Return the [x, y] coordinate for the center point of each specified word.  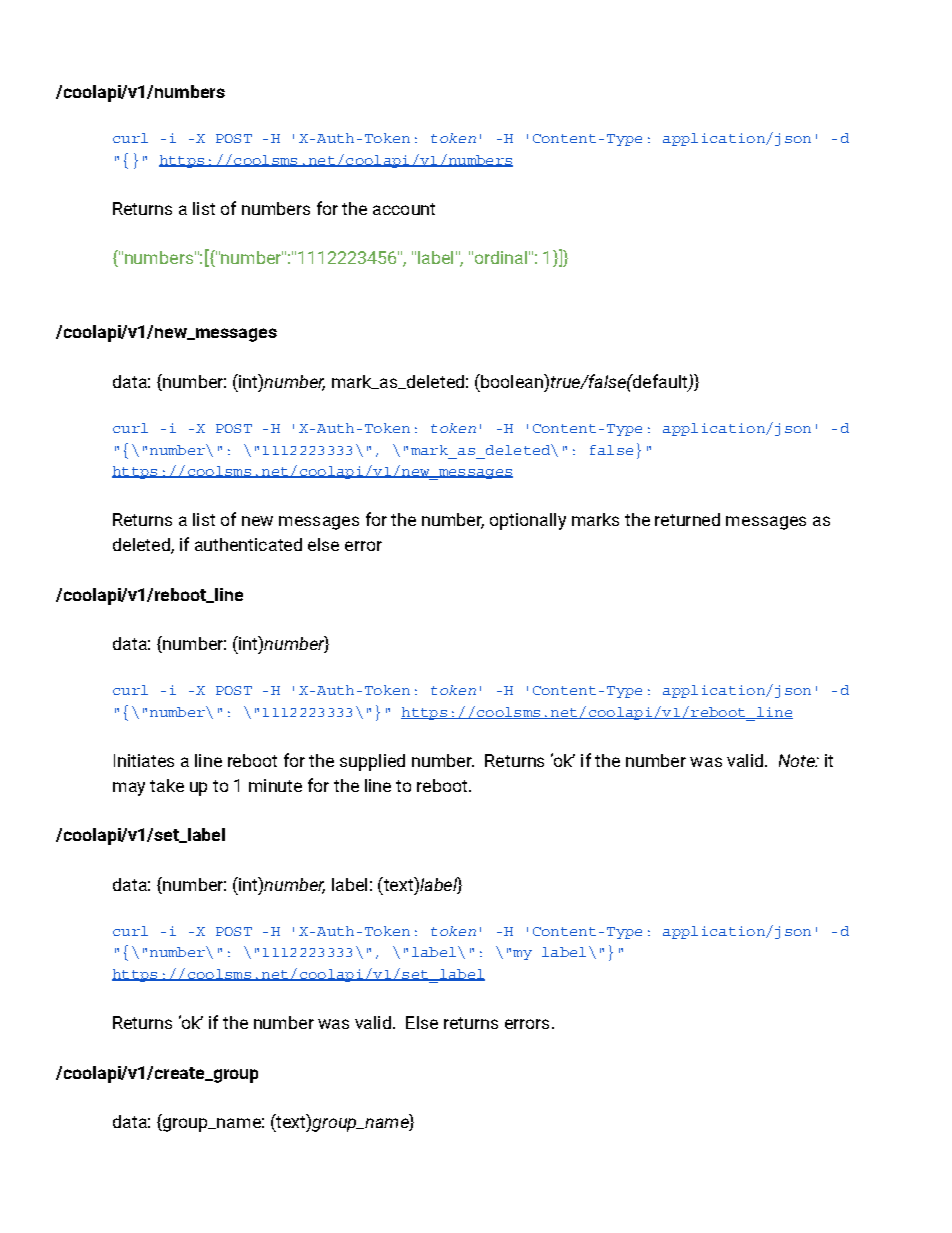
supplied [372, 762]
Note [798, 760]
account [404, 209]
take [167, 785]
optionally [528, 521]
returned [687, 519]
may [129, 789]
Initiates [144, 760]
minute [275, 785]
